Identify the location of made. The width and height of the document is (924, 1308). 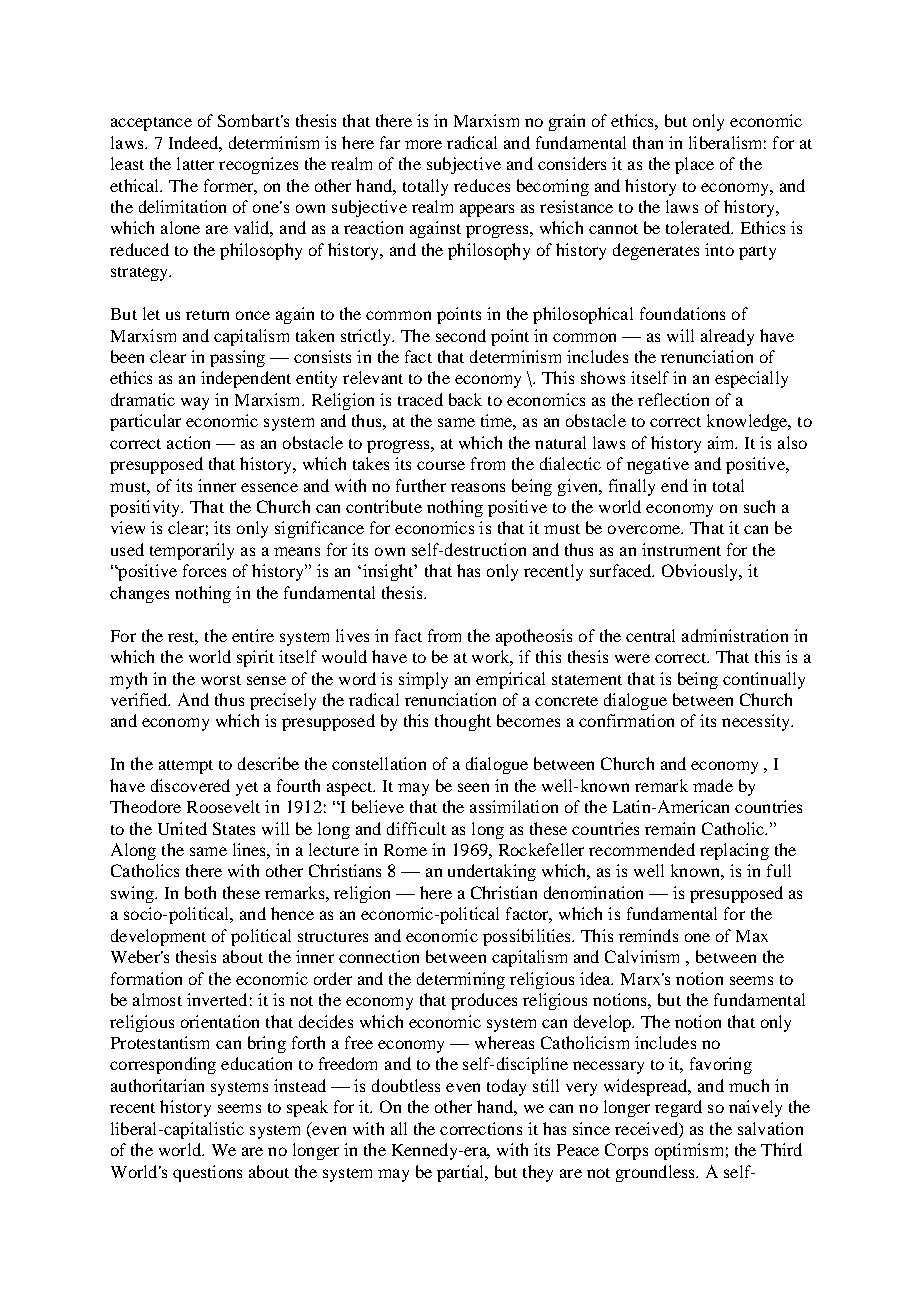
(713, 785).
